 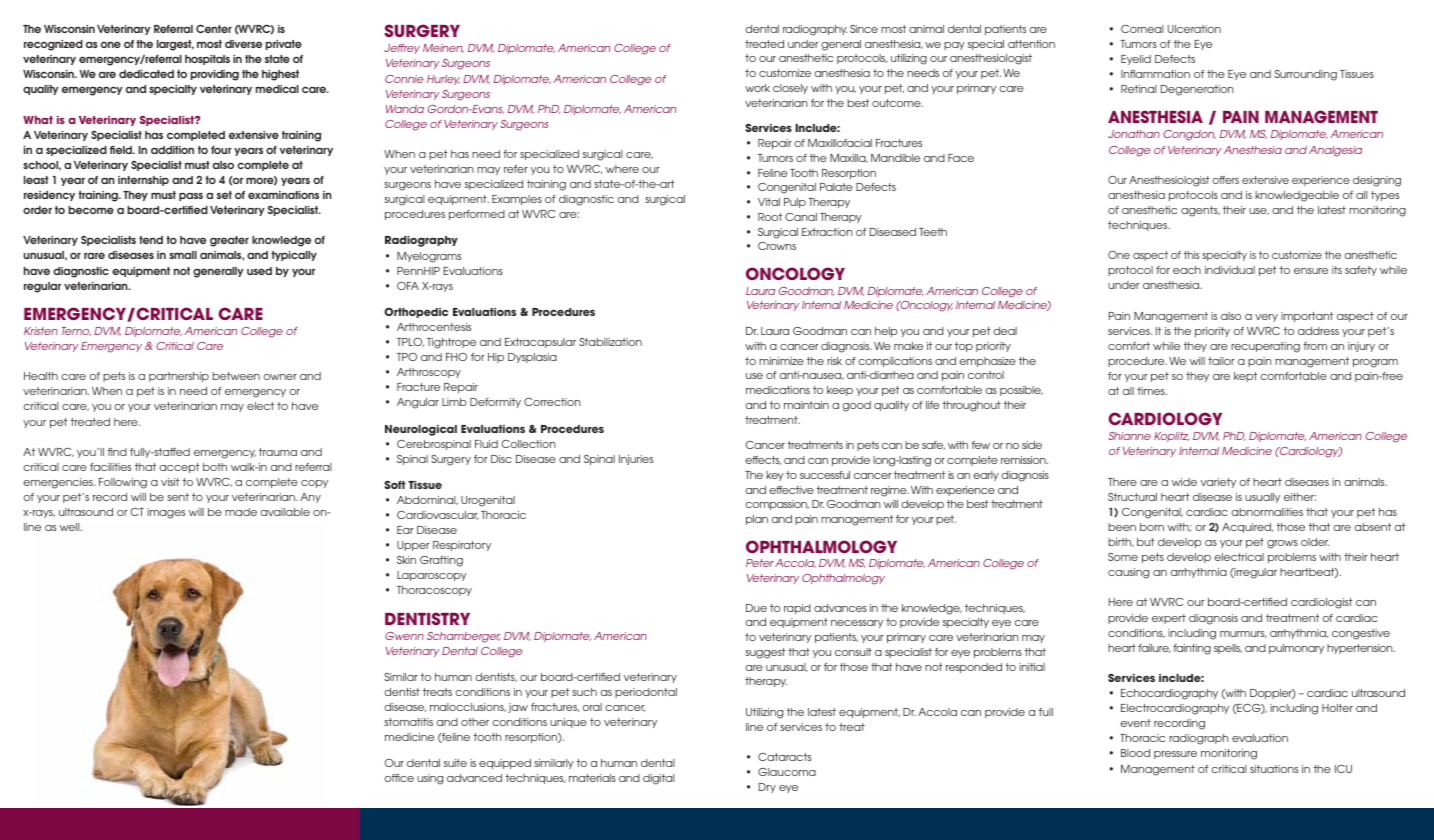 What do you see at coordinates (770, 217) in the screenshot?
I see `Root` at bounding box center [770, 217].
